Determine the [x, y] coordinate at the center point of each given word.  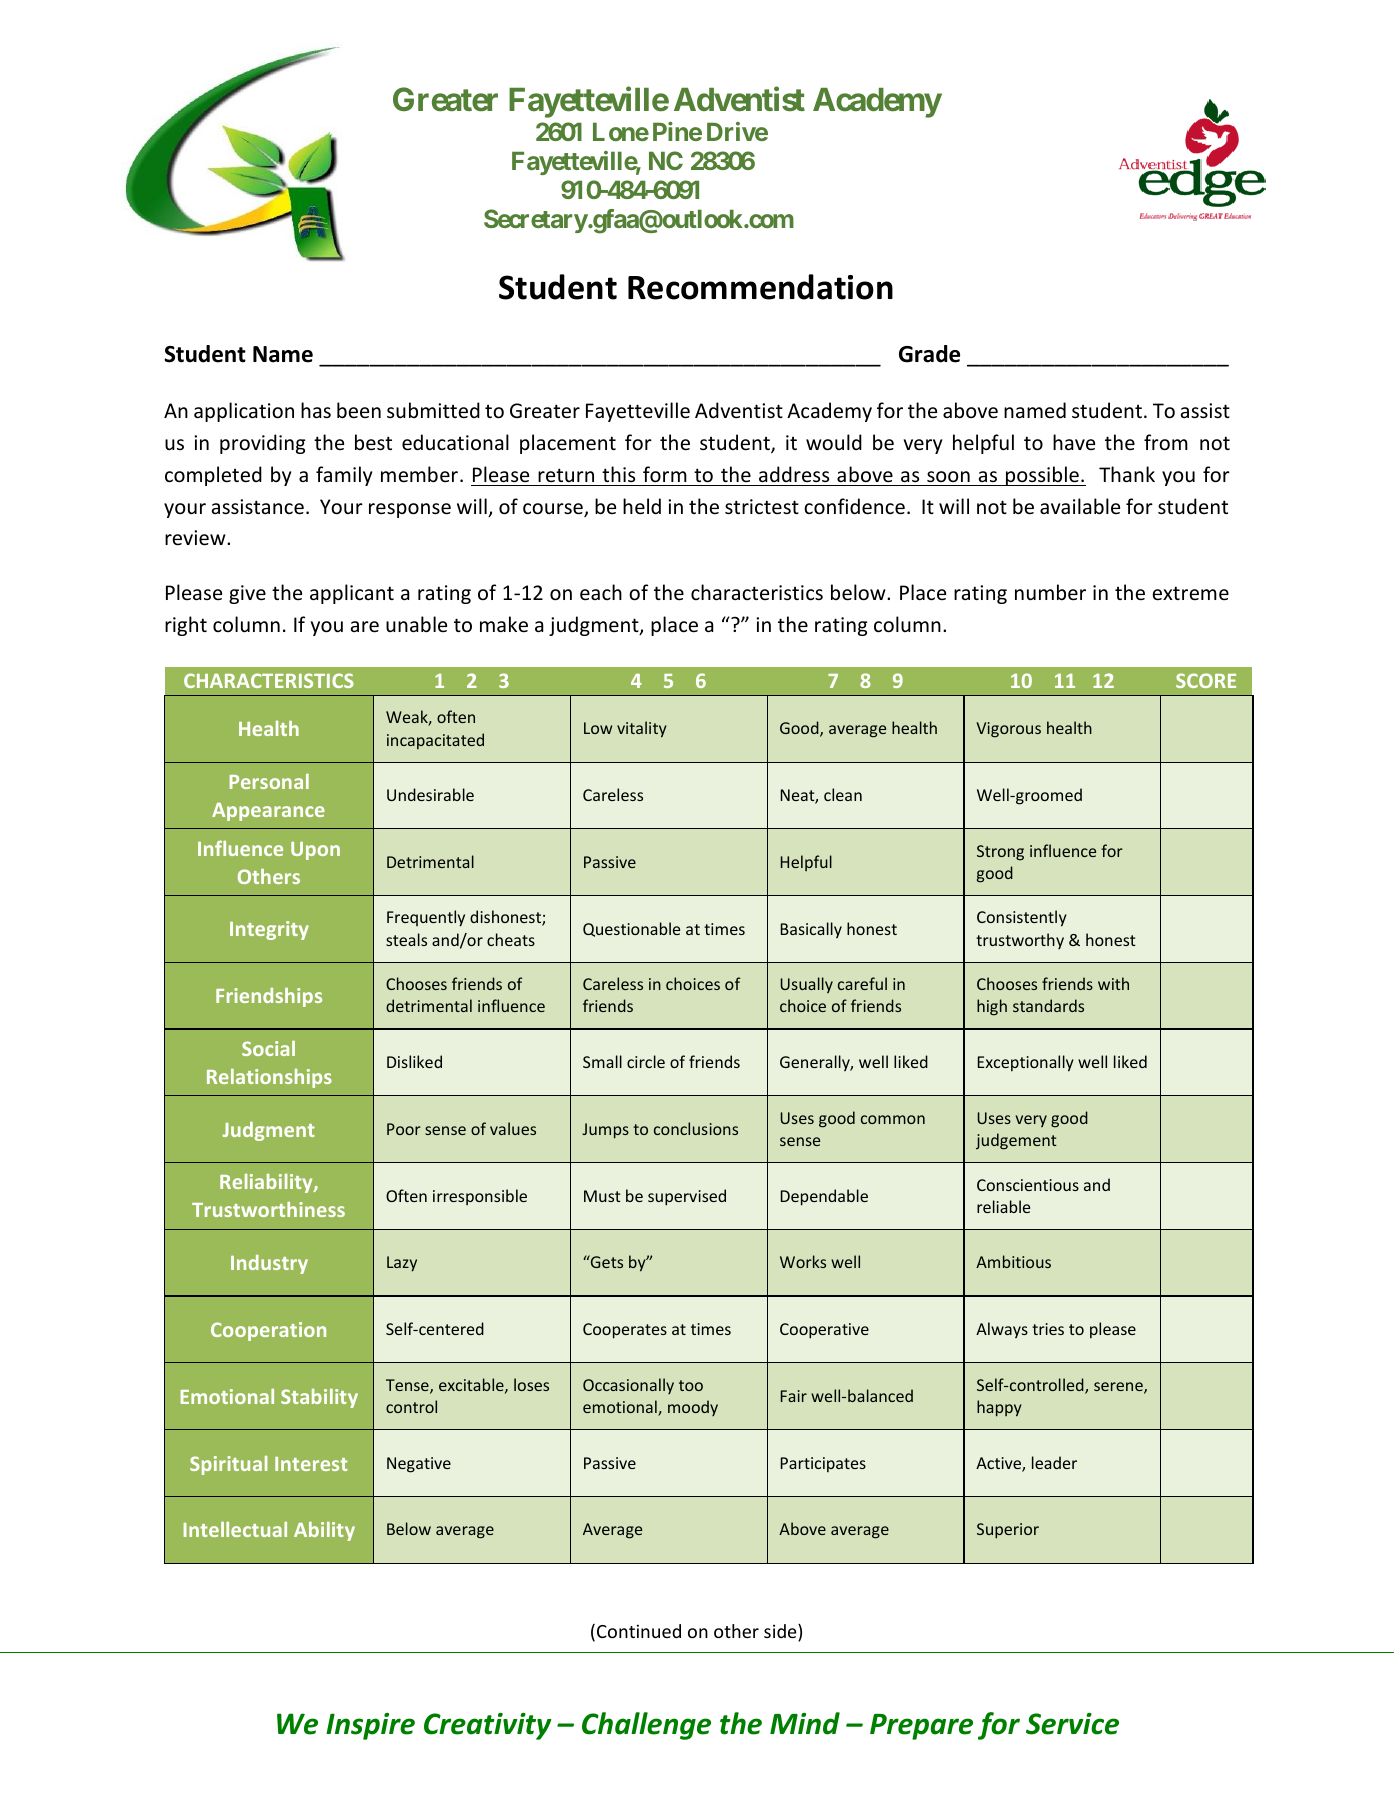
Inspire [370, 1726]
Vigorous [1008, 730]
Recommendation [760, 287]
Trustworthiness [268, 1209]
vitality [642, 729]
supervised [687, 1197]
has [316, 410]
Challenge [646, 1726]
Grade [929, 354]
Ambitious [1013, 1261]
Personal [269, 781]
